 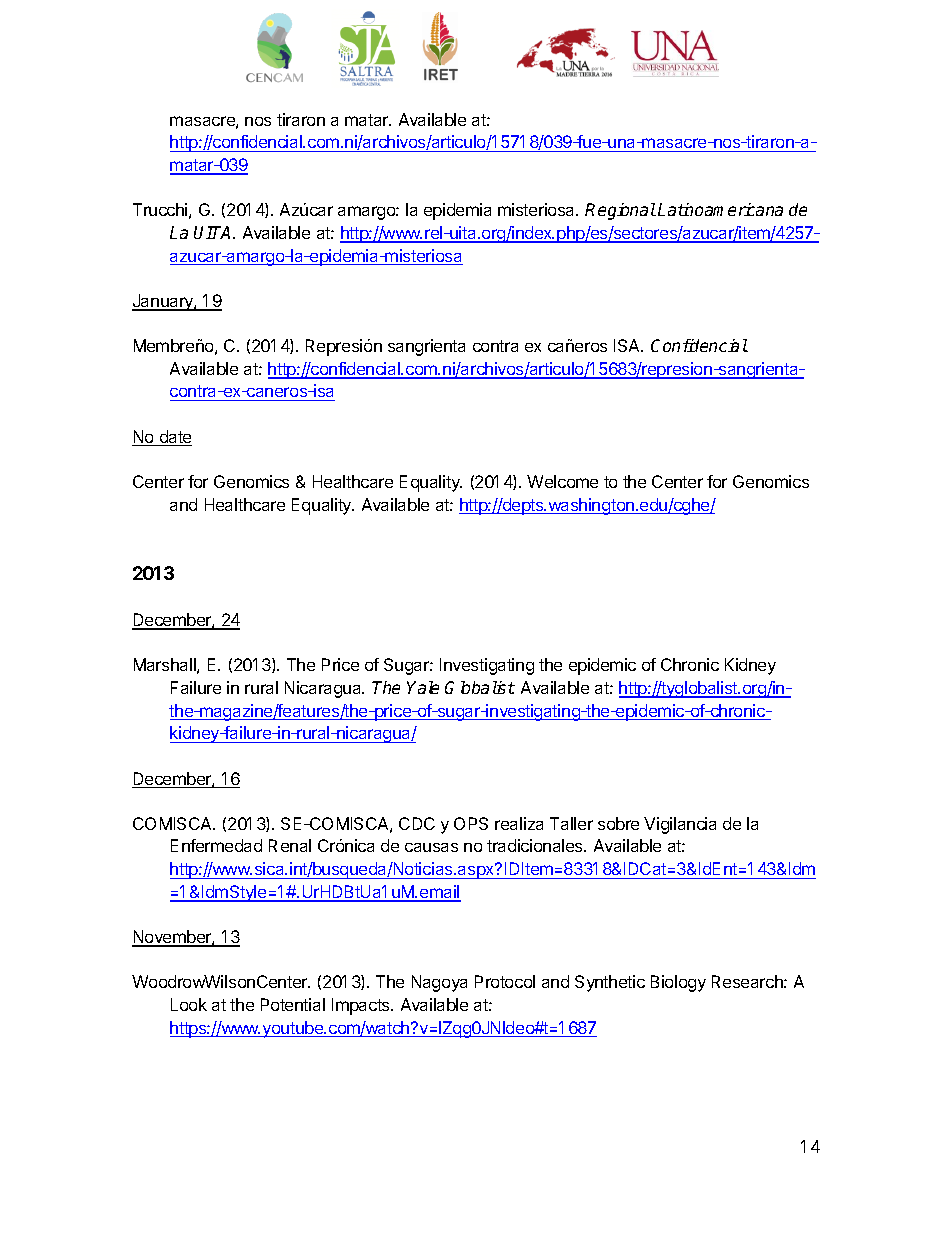 I want to click on date, so click(x=174, y=438).
